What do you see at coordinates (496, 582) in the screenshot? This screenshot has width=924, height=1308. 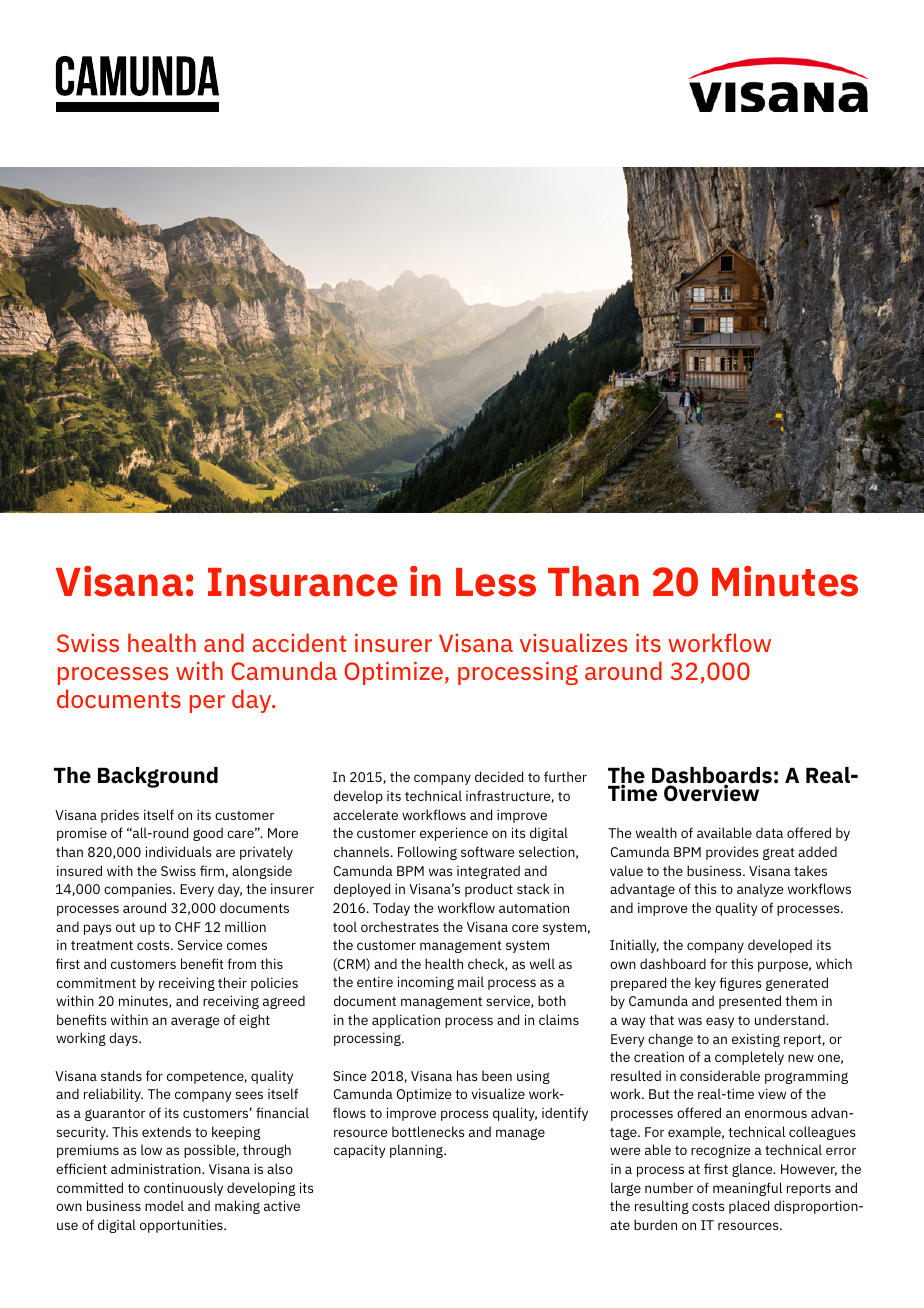 I see `Less` at bounding box center [496, 582].
